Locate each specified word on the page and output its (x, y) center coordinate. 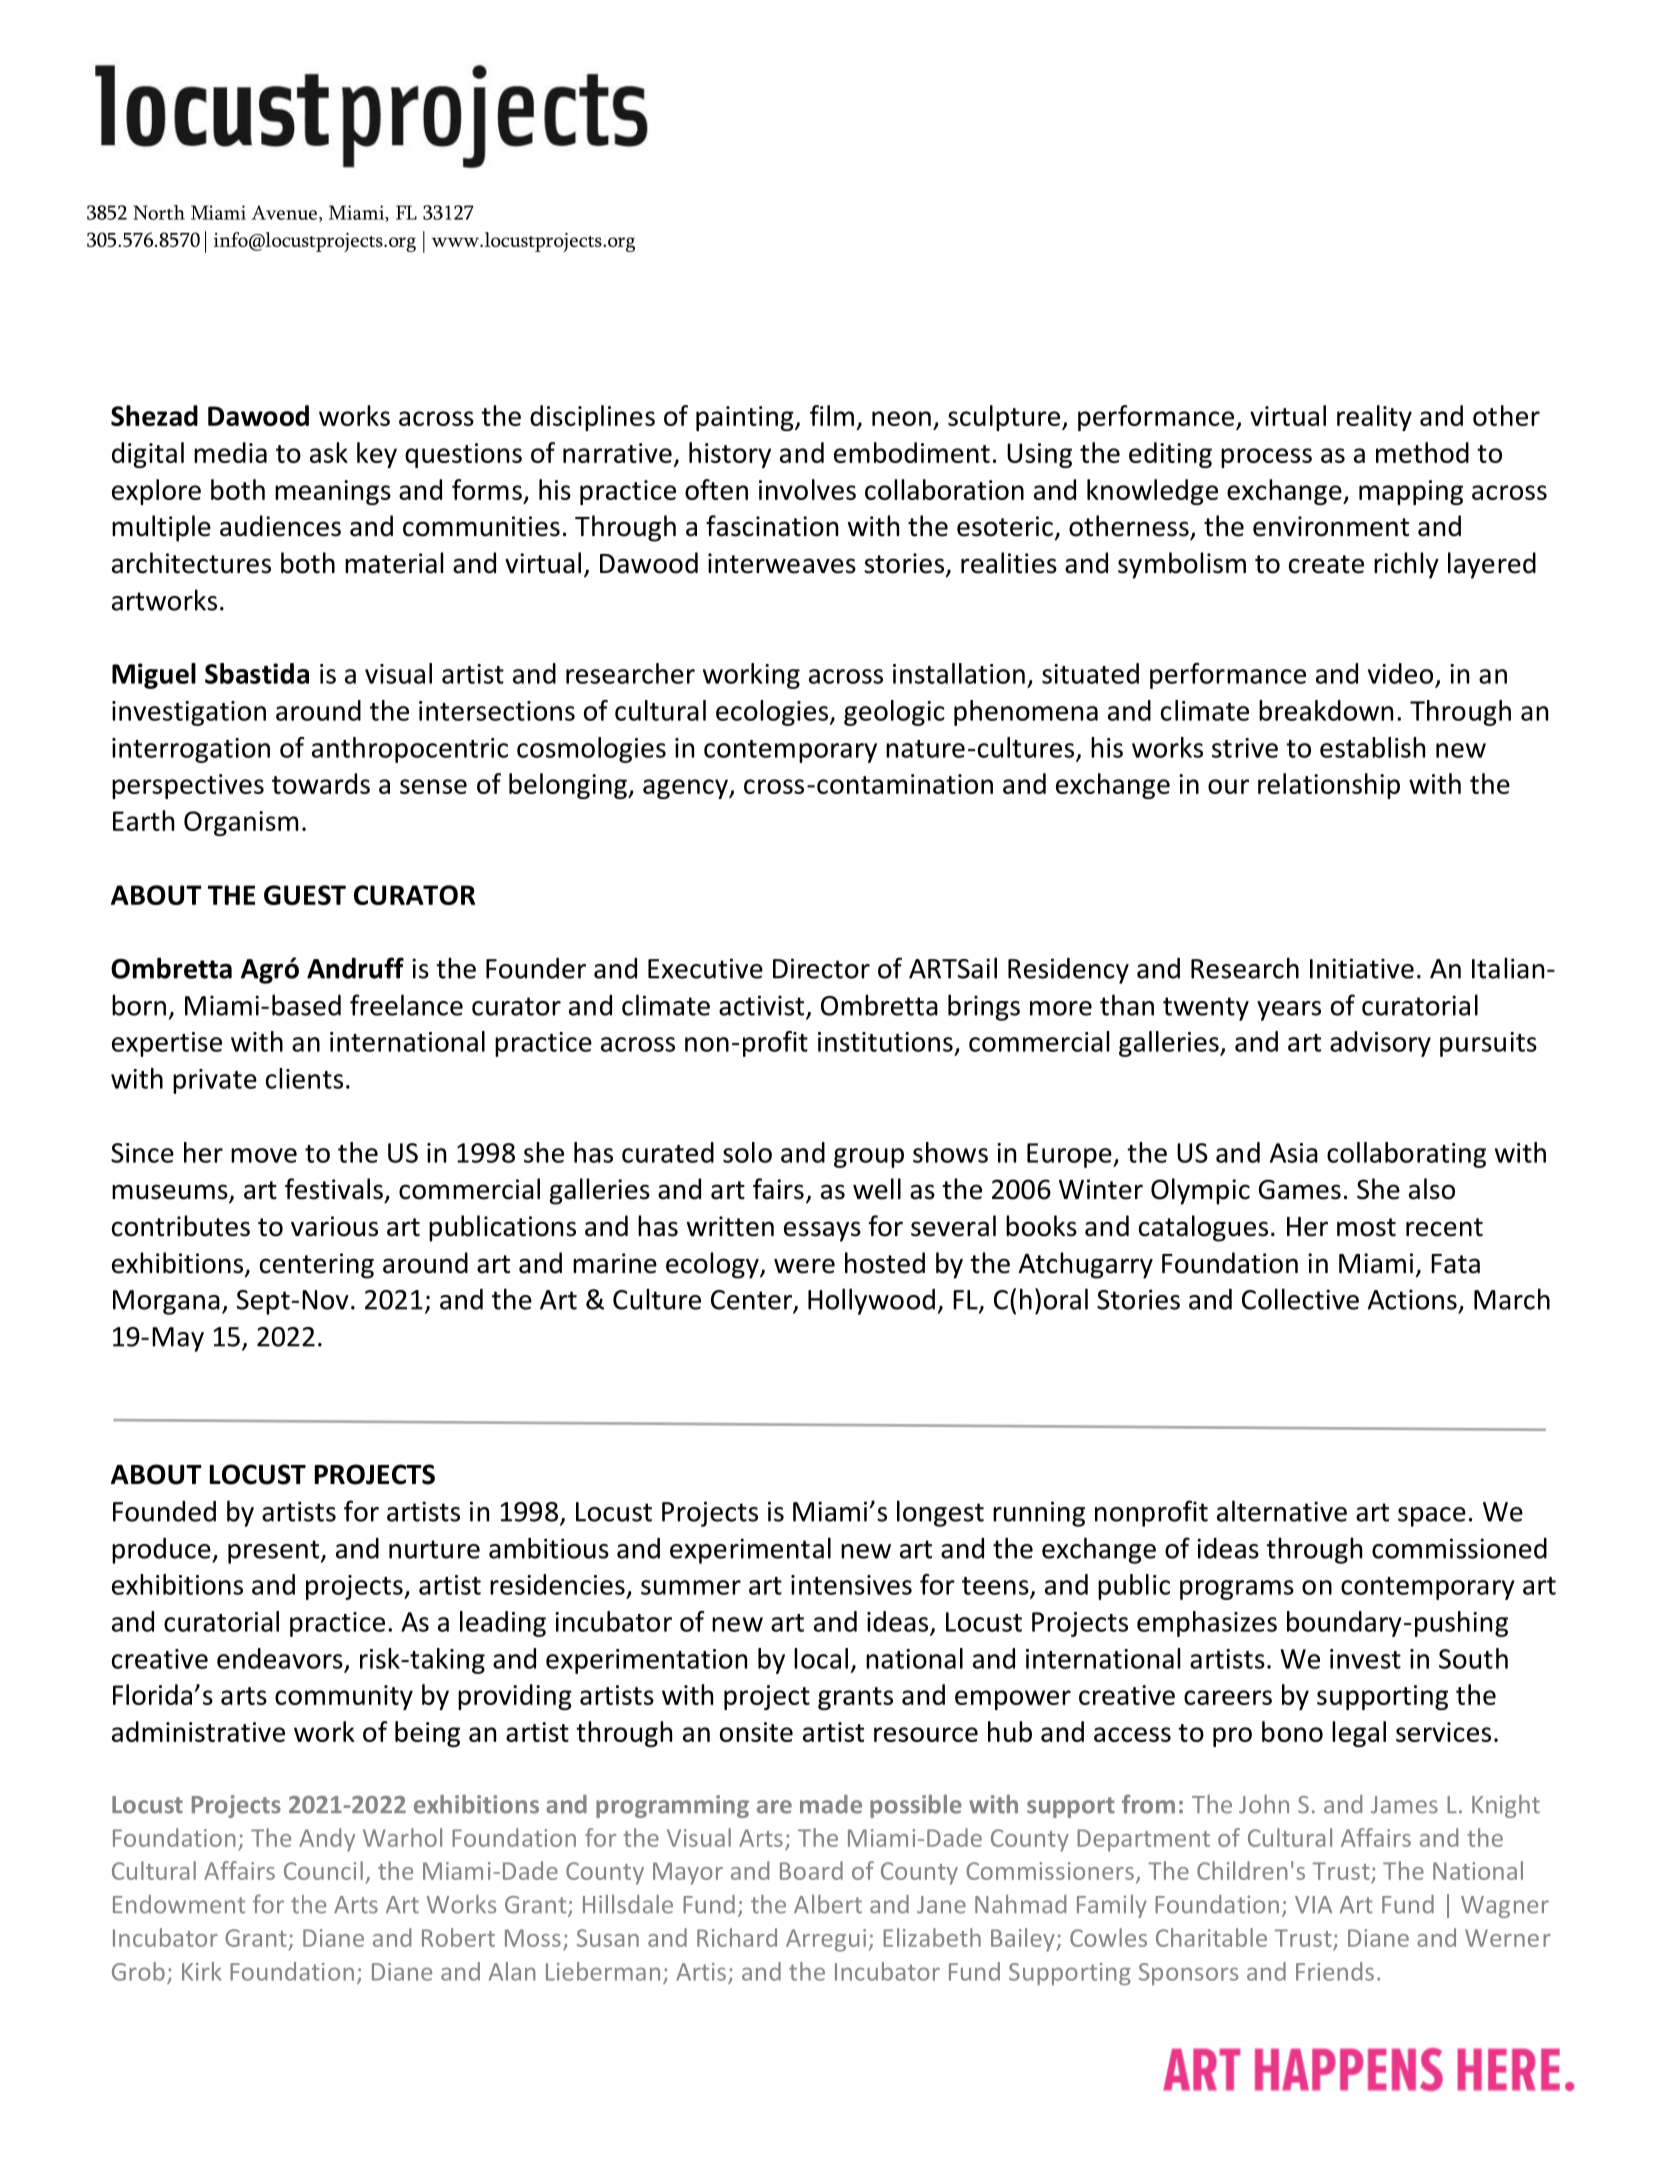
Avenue (284, 212)
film (832, 415)
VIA (1313, 1904)
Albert (828, 1904)
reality (1374, 418)
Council (323, 1870)
